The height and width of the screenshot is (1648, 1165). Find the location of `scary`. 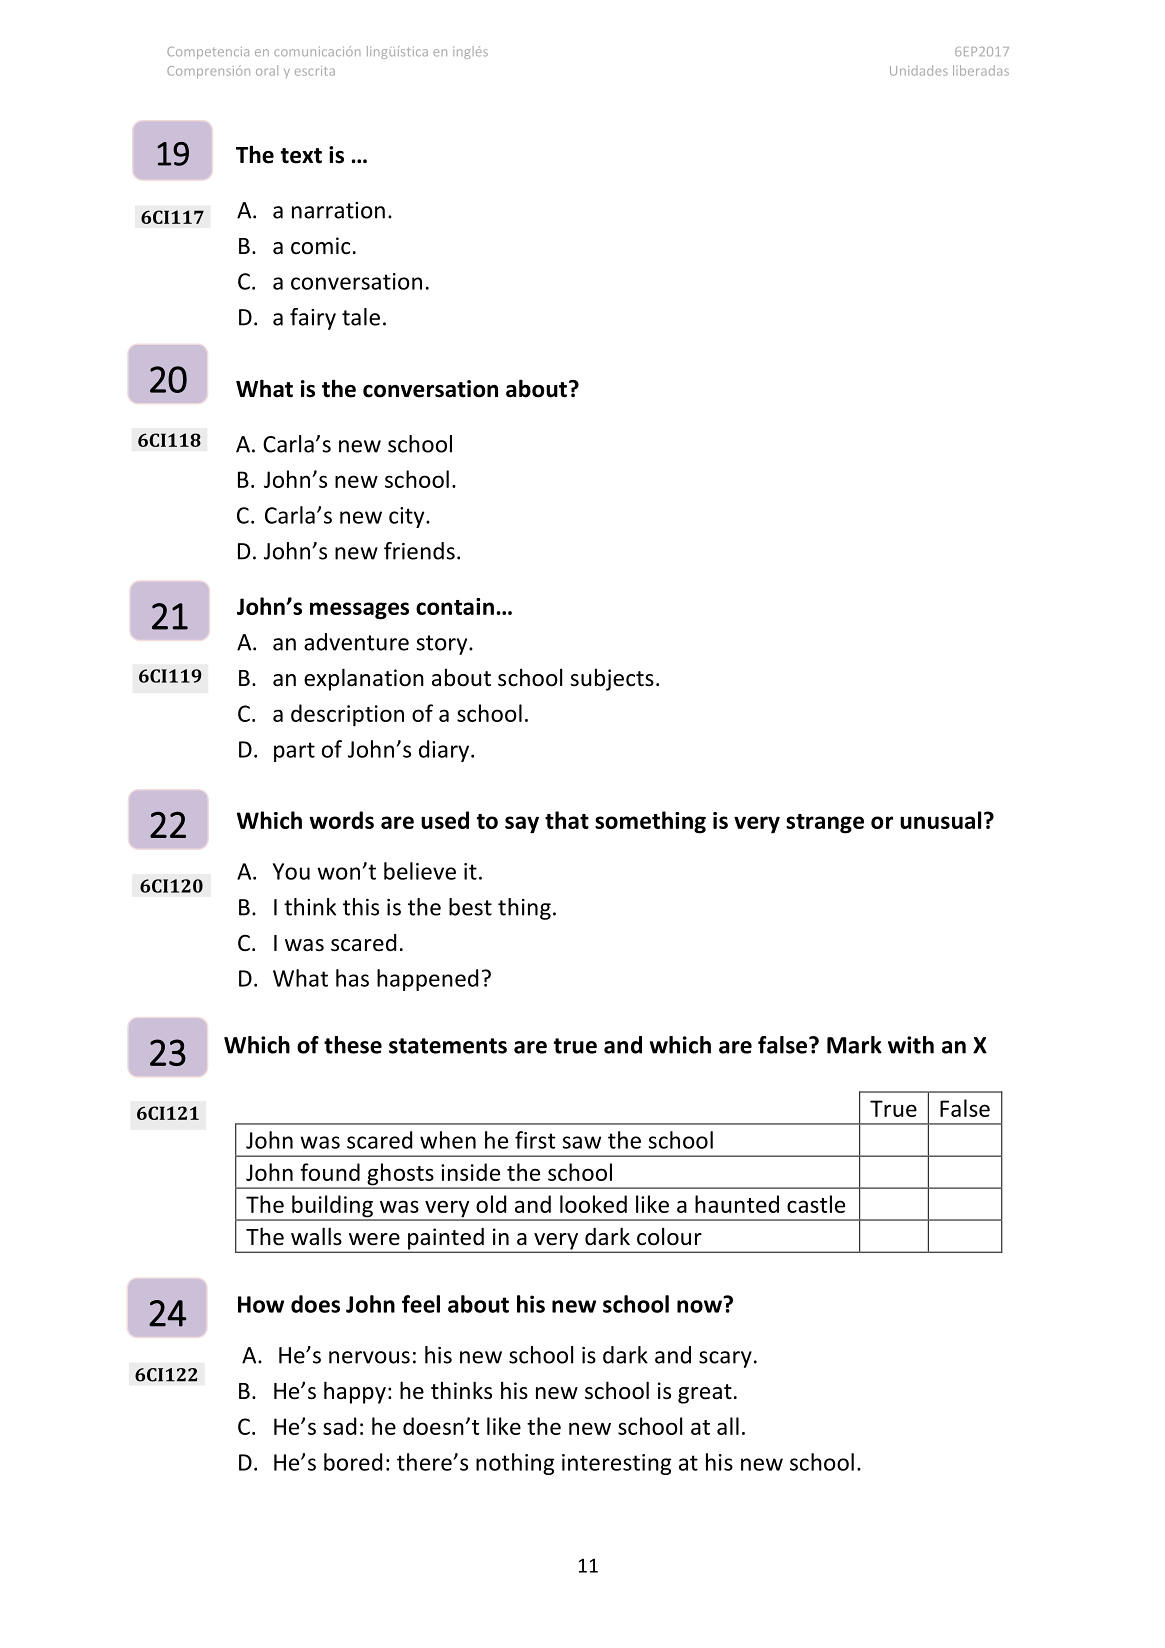

scary is located at coordinates (725, 1359).
